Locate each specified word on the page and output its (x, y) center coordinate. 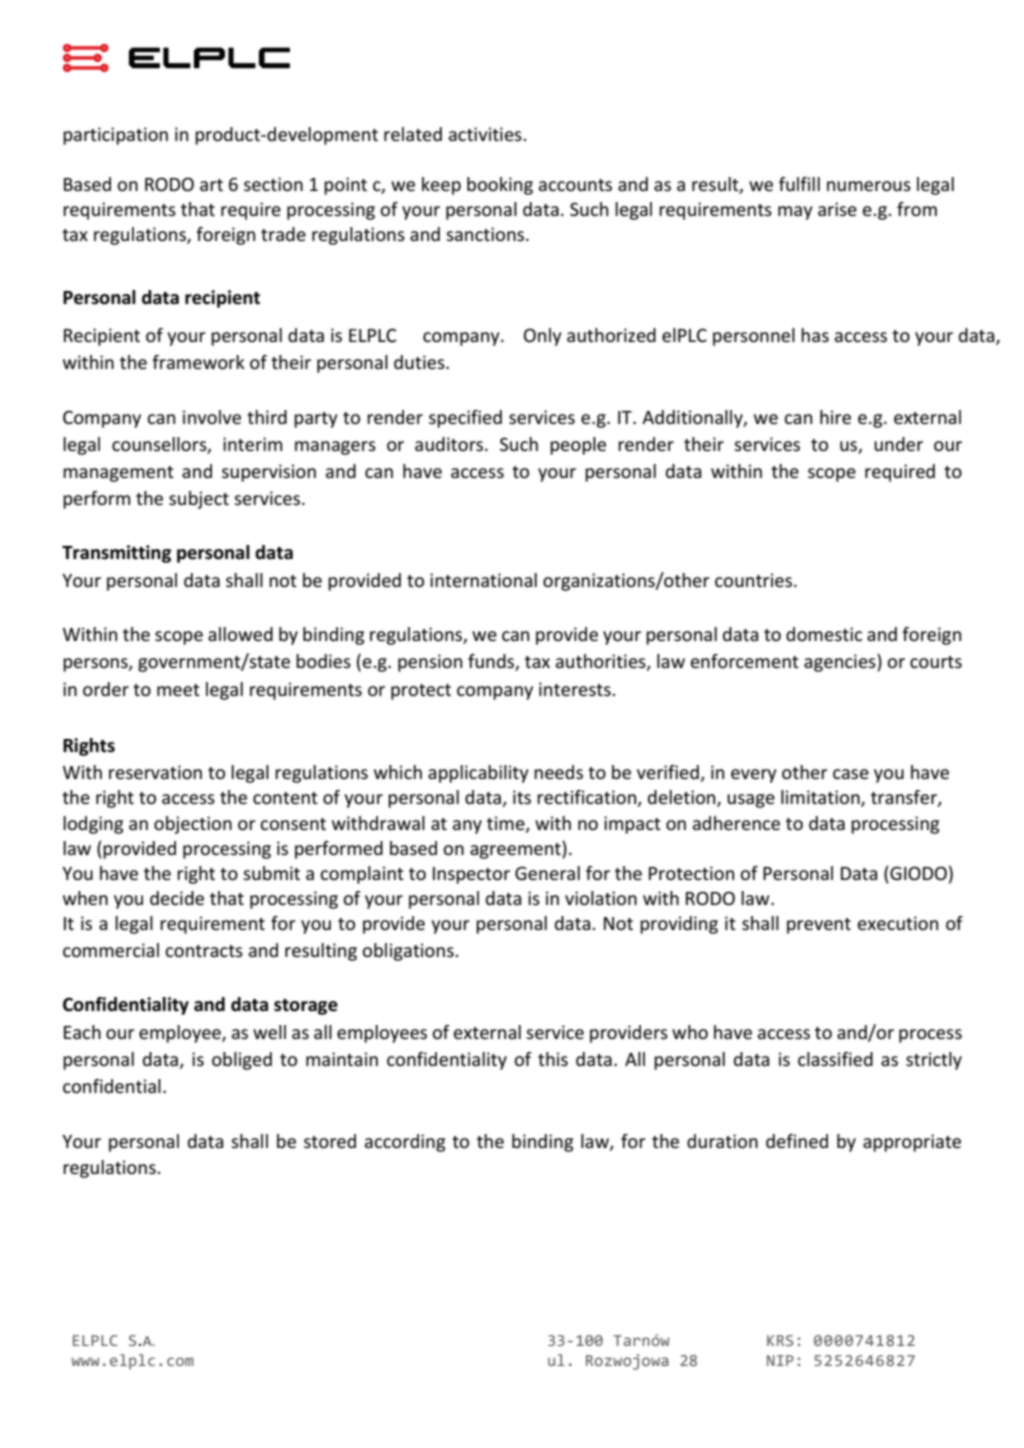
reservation (155, 772)
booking (500, 186)
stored (330, 1141)
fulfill (799, 184)
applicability (478, 774)
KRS (780, 1340)
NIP (780, 1360)
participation (115, 136)
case (851, 774)
